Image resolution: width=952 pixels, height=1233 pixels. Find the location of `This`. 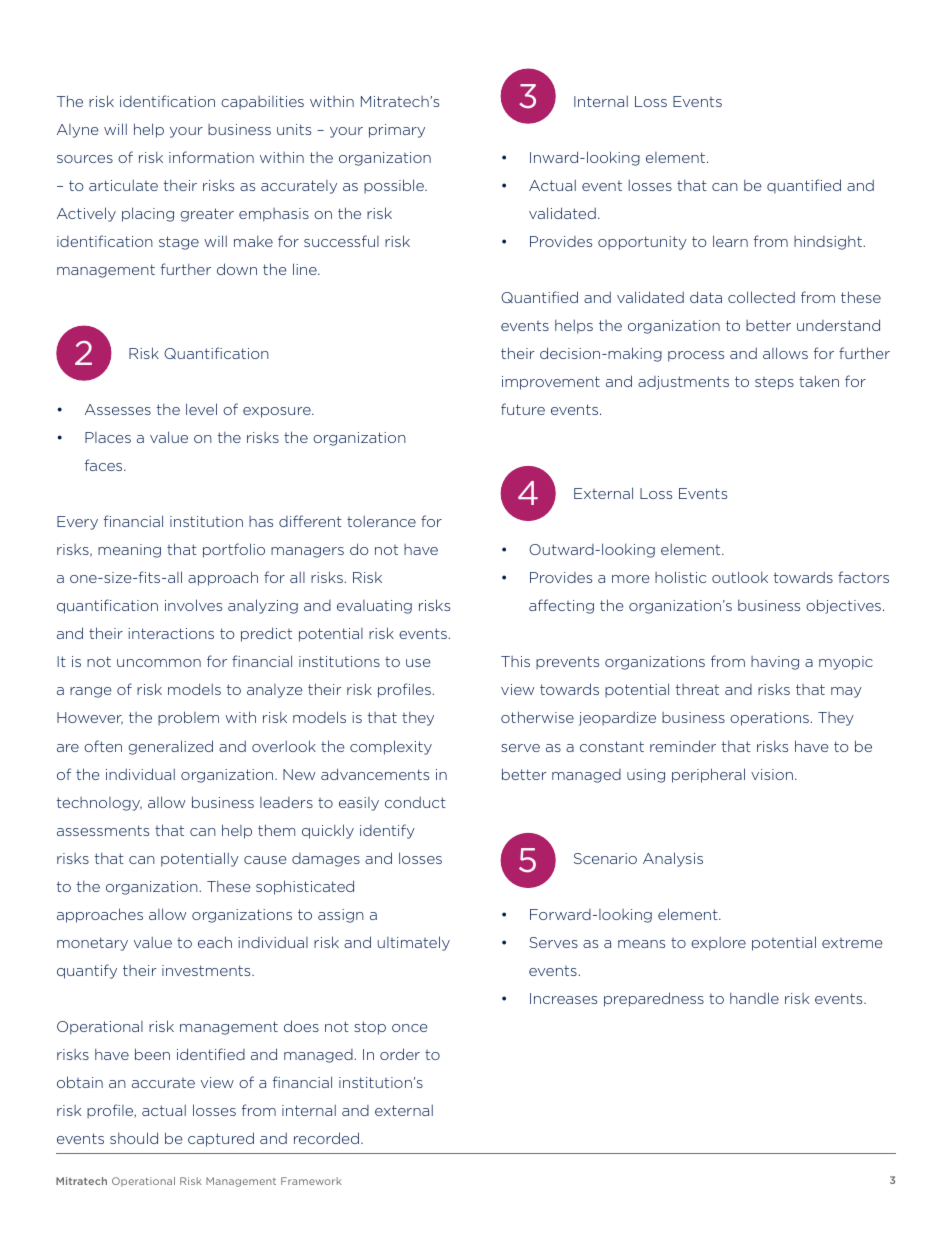

This is located at coordinates (515, 661).
